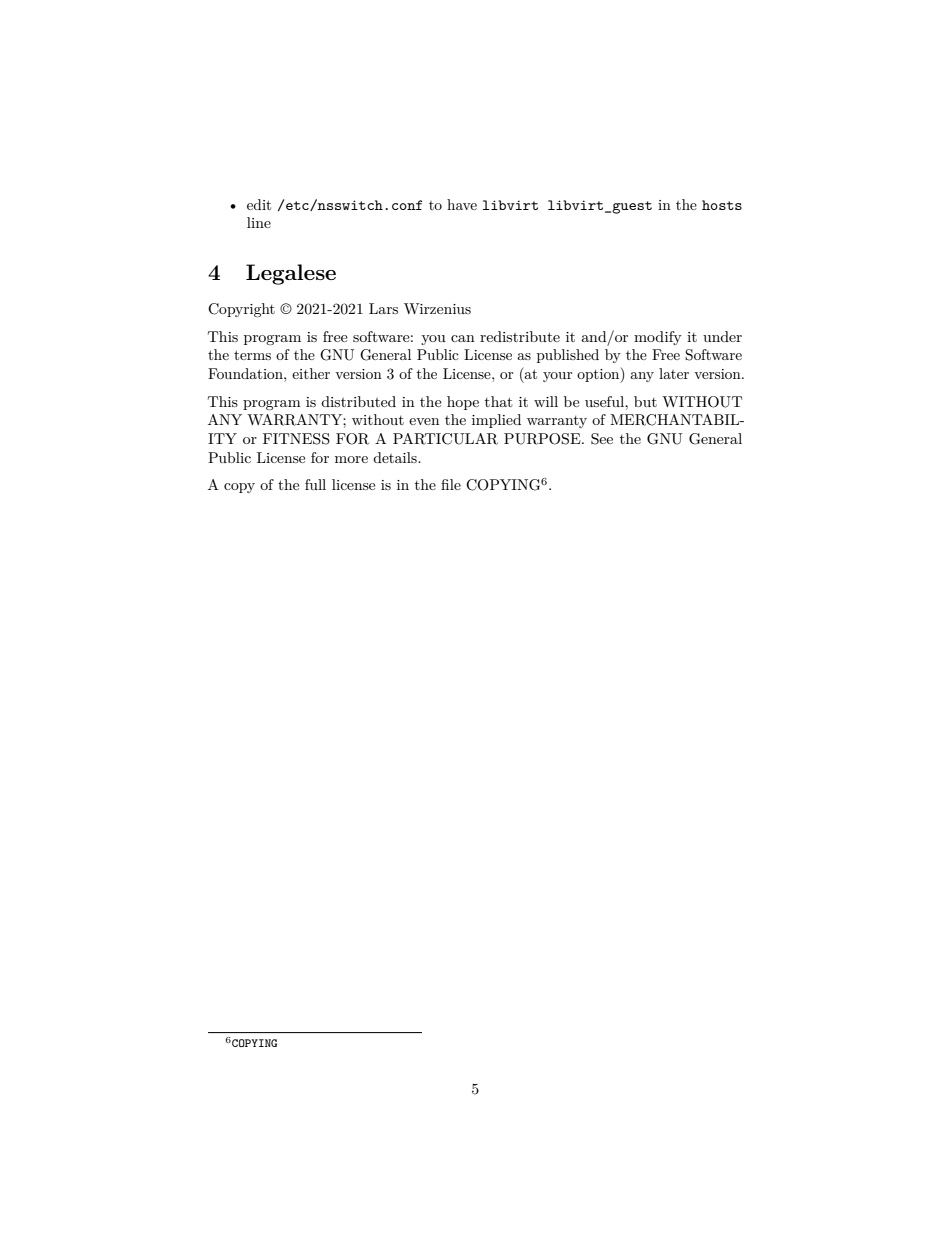 The height and width of the page is (1233, 952). Describe the element at coordinates (259, 204) in the page. I see `edit` at that location.
